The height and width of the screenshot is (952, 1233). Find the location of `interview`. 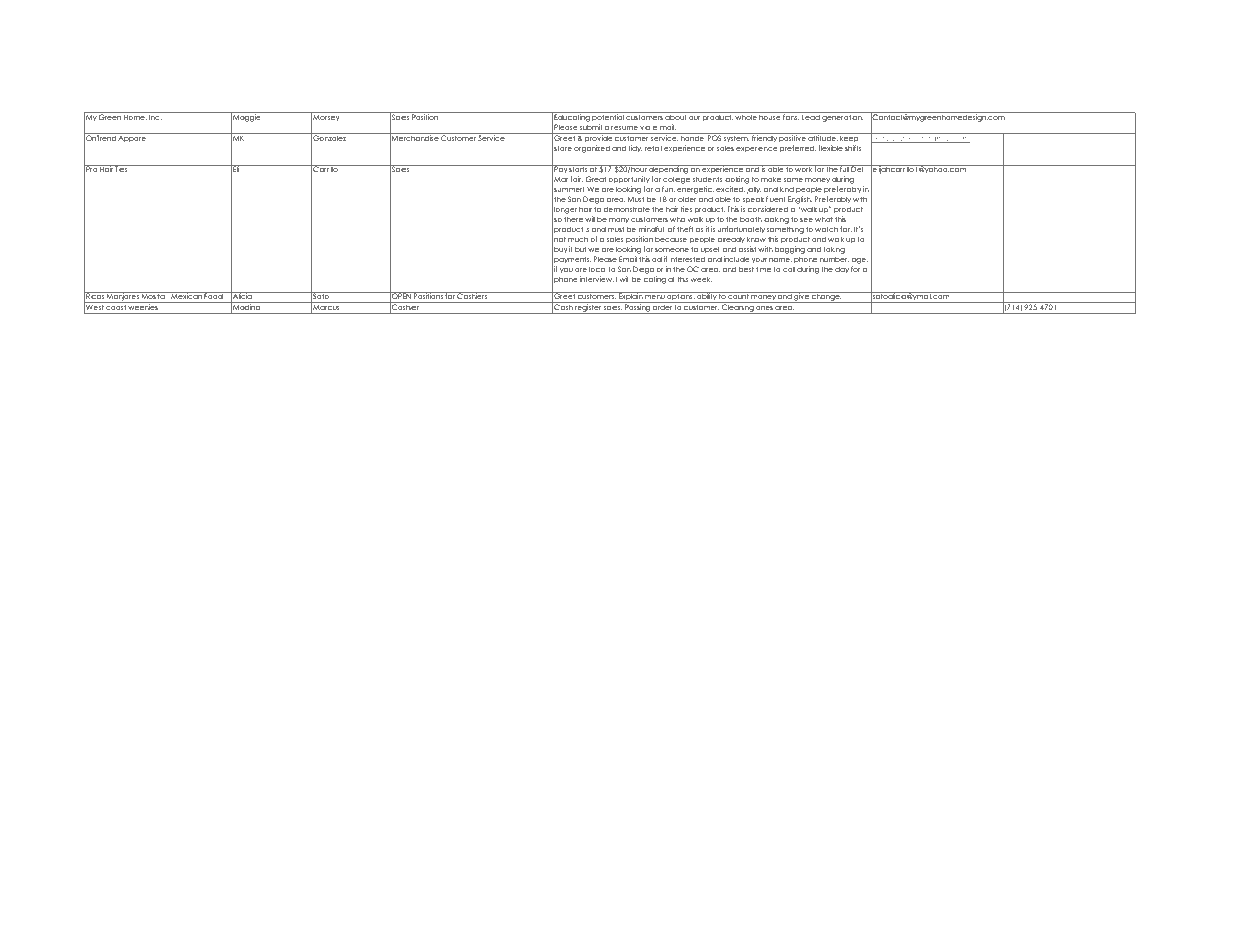

interview is located at coordinates (597, 279).
